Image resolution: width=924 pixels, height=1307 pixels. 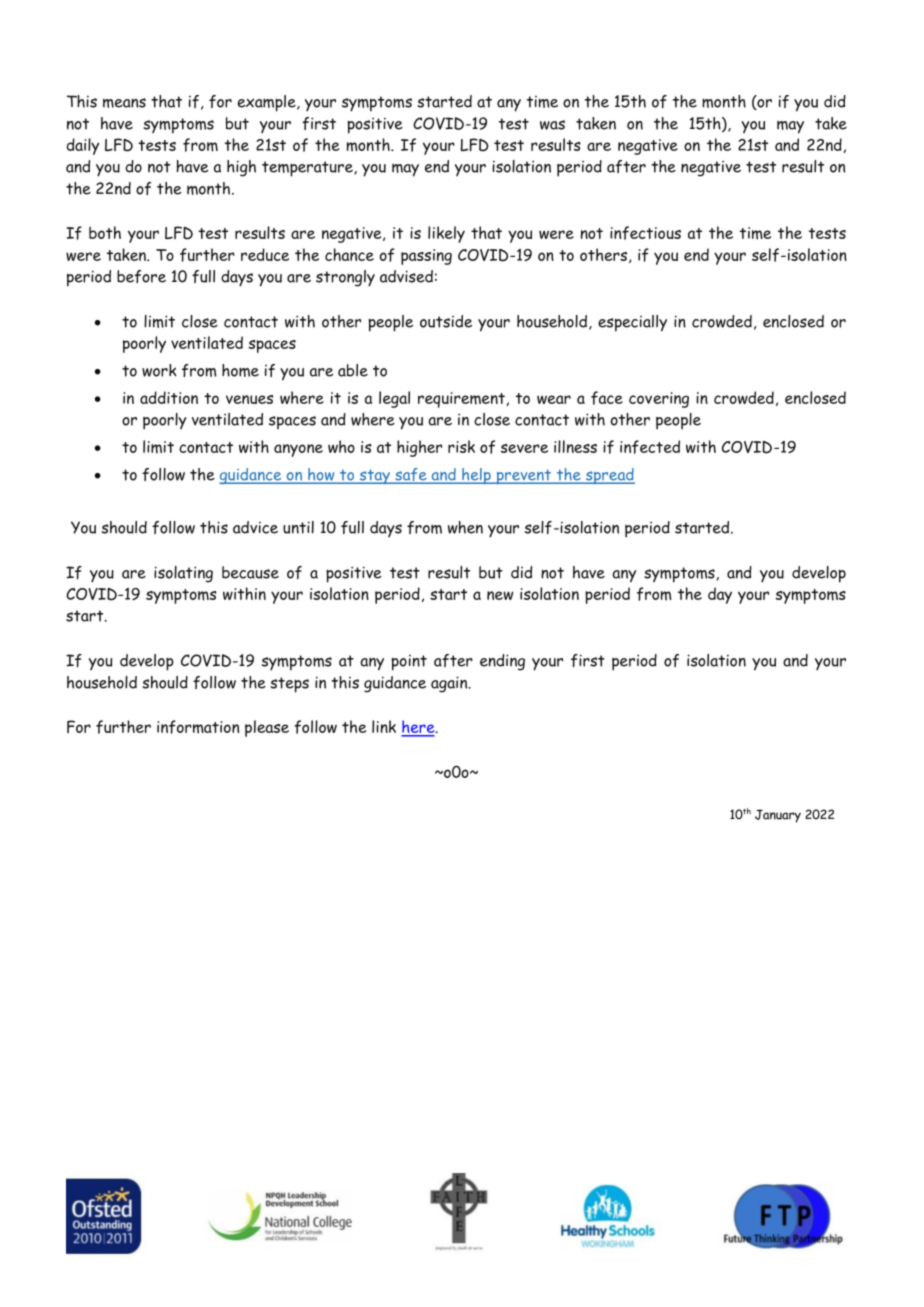 What do you see at coordinates (632, 323) in the document?
I see `especially` at bounding box center [632, 323].
